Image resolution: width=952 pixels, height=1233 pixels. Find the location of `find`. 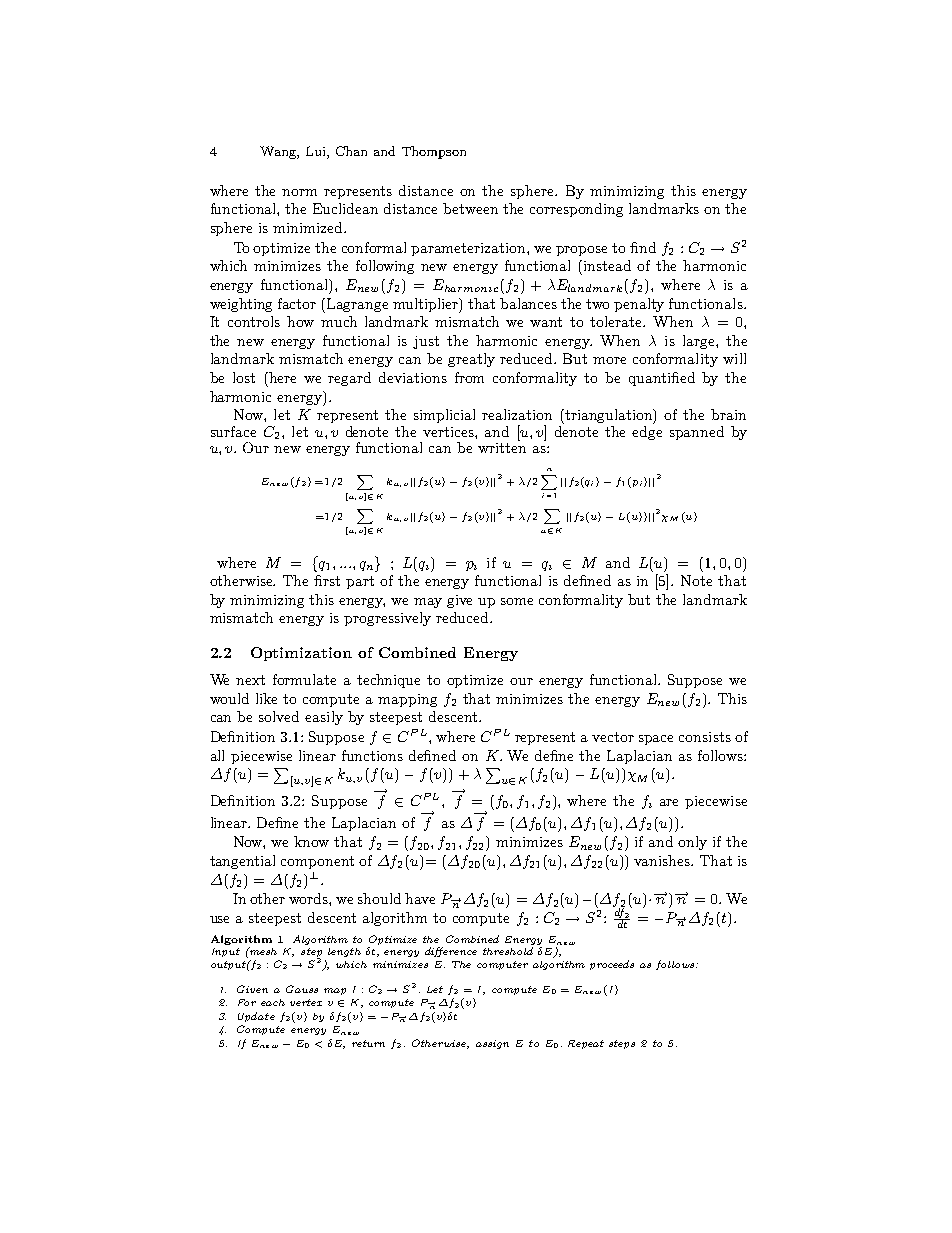

find is located at coordinates (643, 247).
